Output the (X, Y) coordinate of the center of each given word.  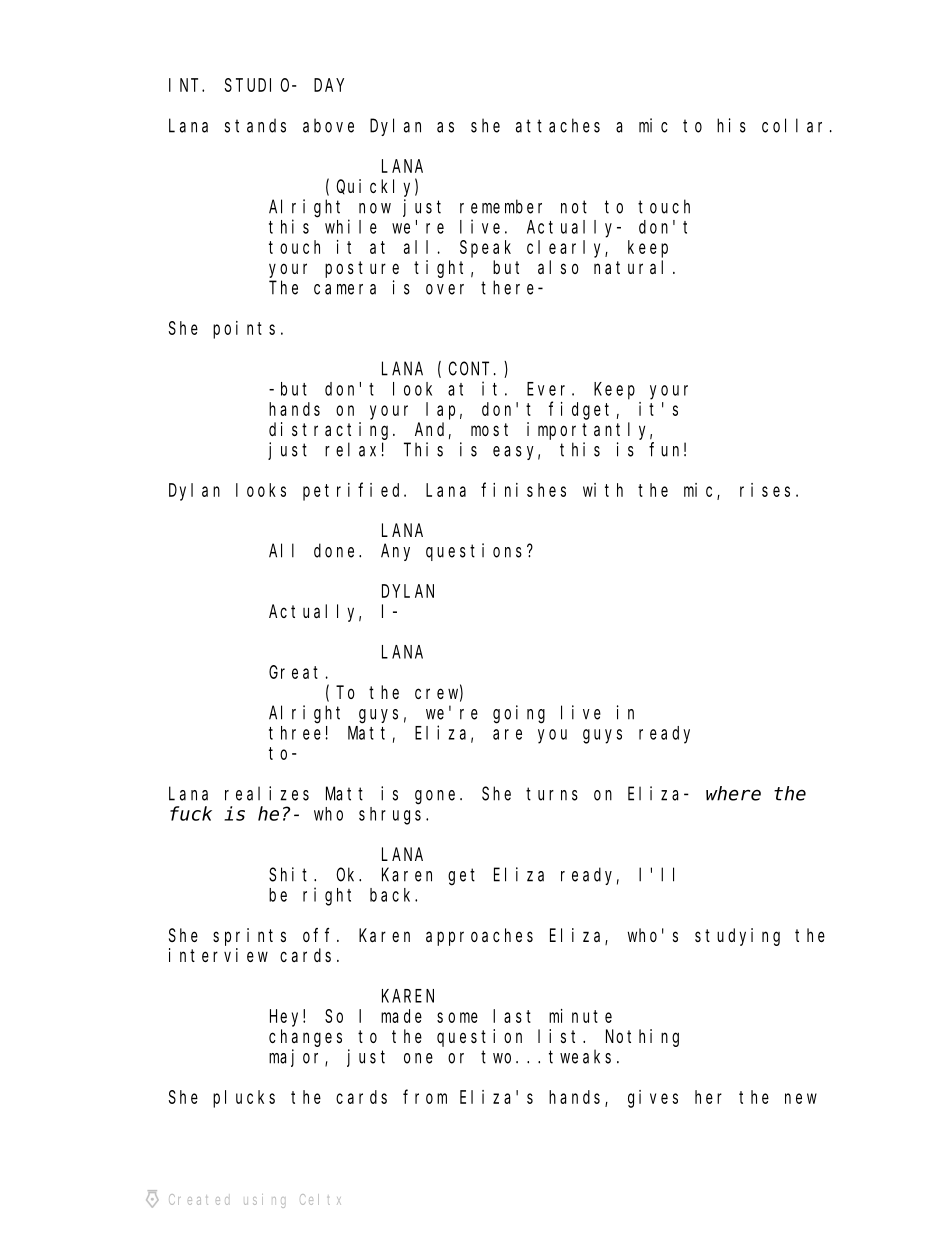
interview (218, 955)
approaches (479, 937)
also (558, 267)
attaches (558, 125)
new (801, 1098)
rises (765, 490)
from (425, 1097)
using (264, 1201)
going (519, 714)
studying (737, 937)
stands (255, 125)
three (295, 733)
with (603, 490)
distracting (331, 431)
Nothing (642, 1038)
